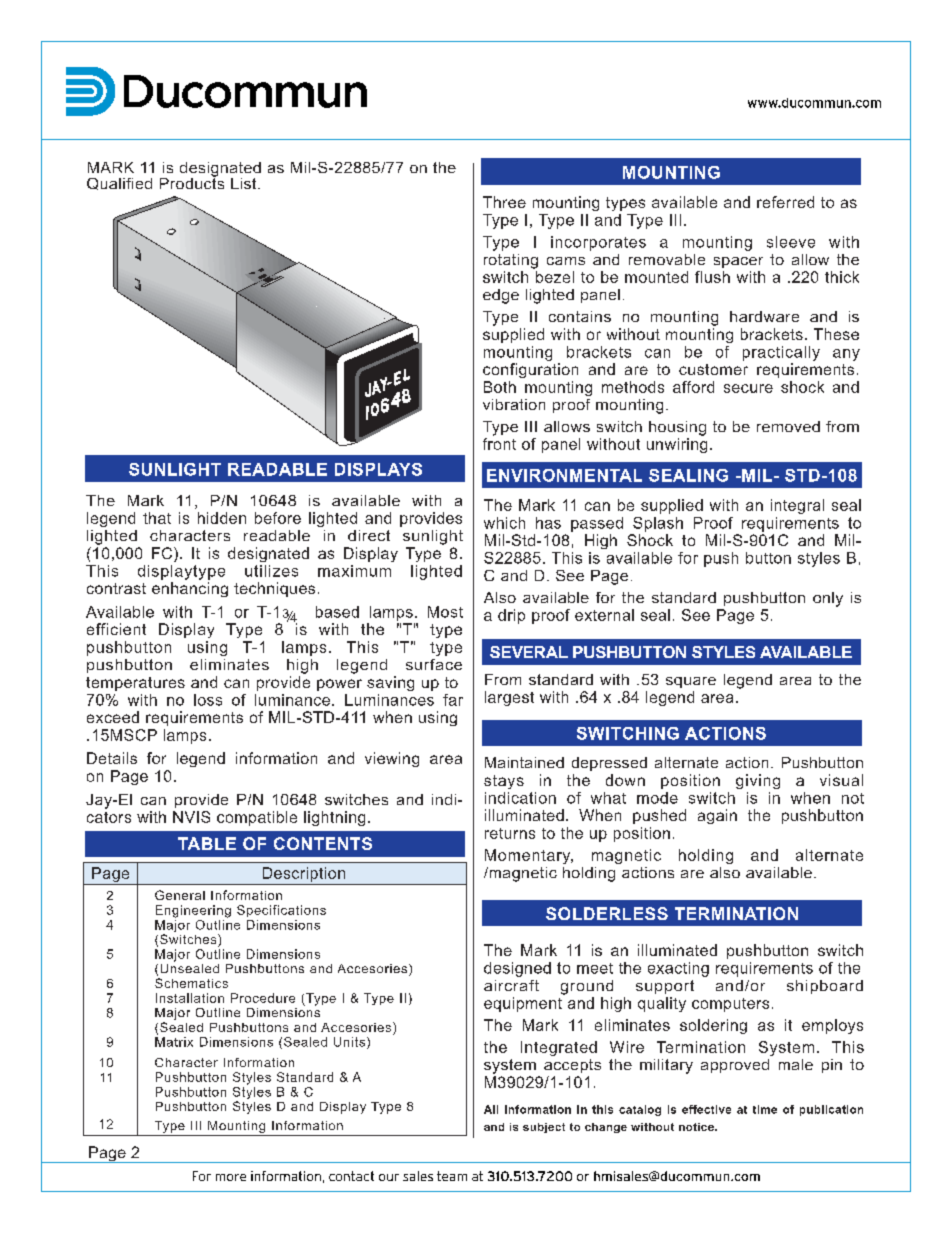 The width and height of the screenshot is (952, 1233). Describe the element at coordinates (691, 682) in the screenshot. I see `square` at that location.
